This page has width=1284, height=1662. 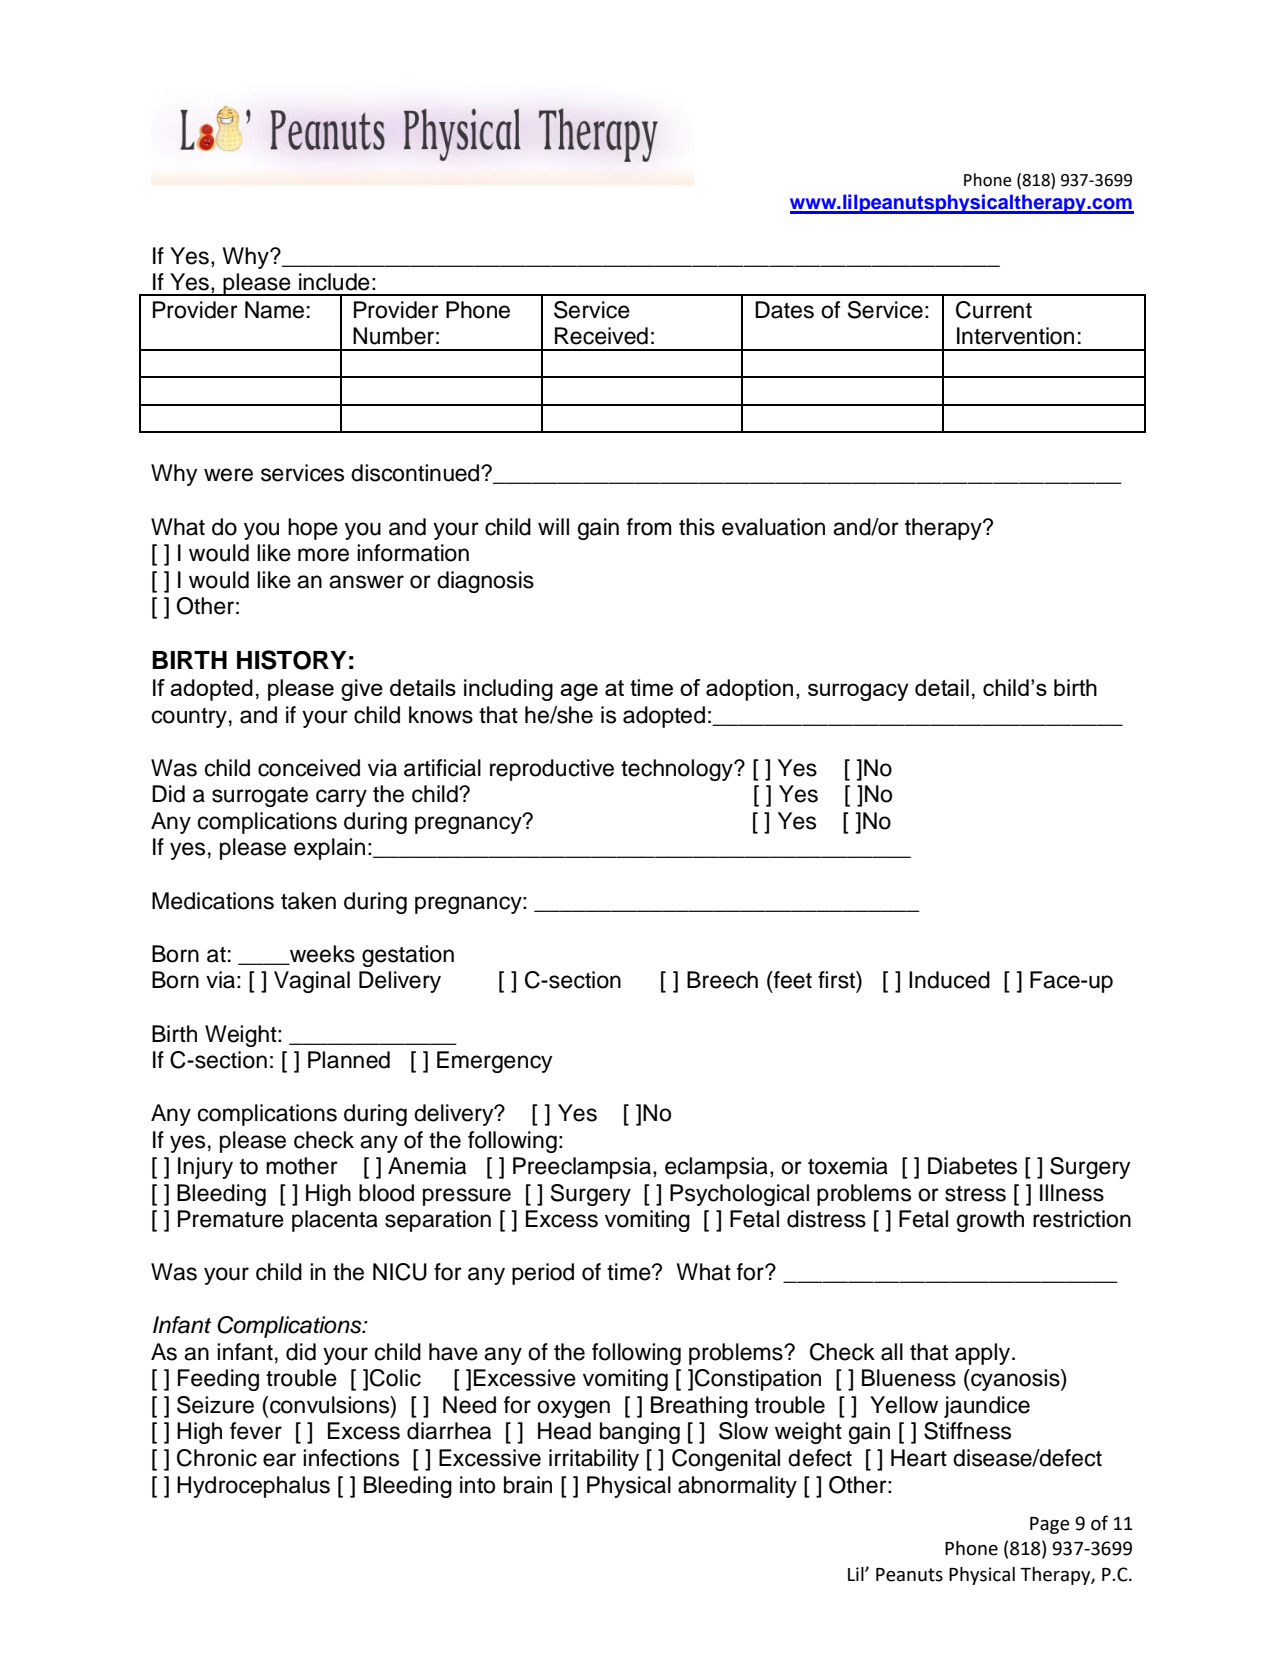 I want to click on surrogacy, so click(x=858, y=692).
